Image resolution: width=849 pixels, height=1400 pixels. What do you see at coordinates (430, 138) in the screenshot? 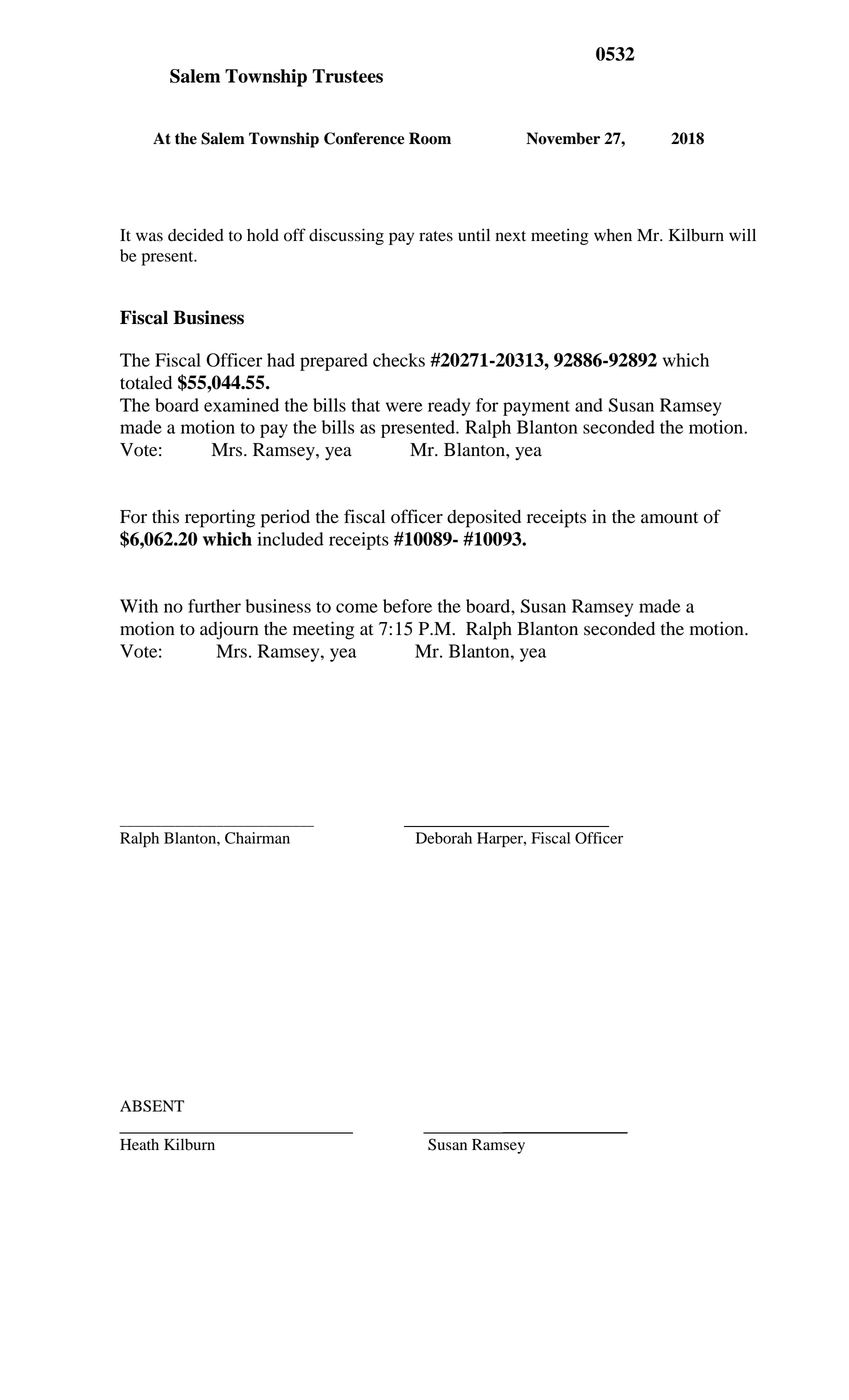
I see `Room` at bounding box center [430, 138].
